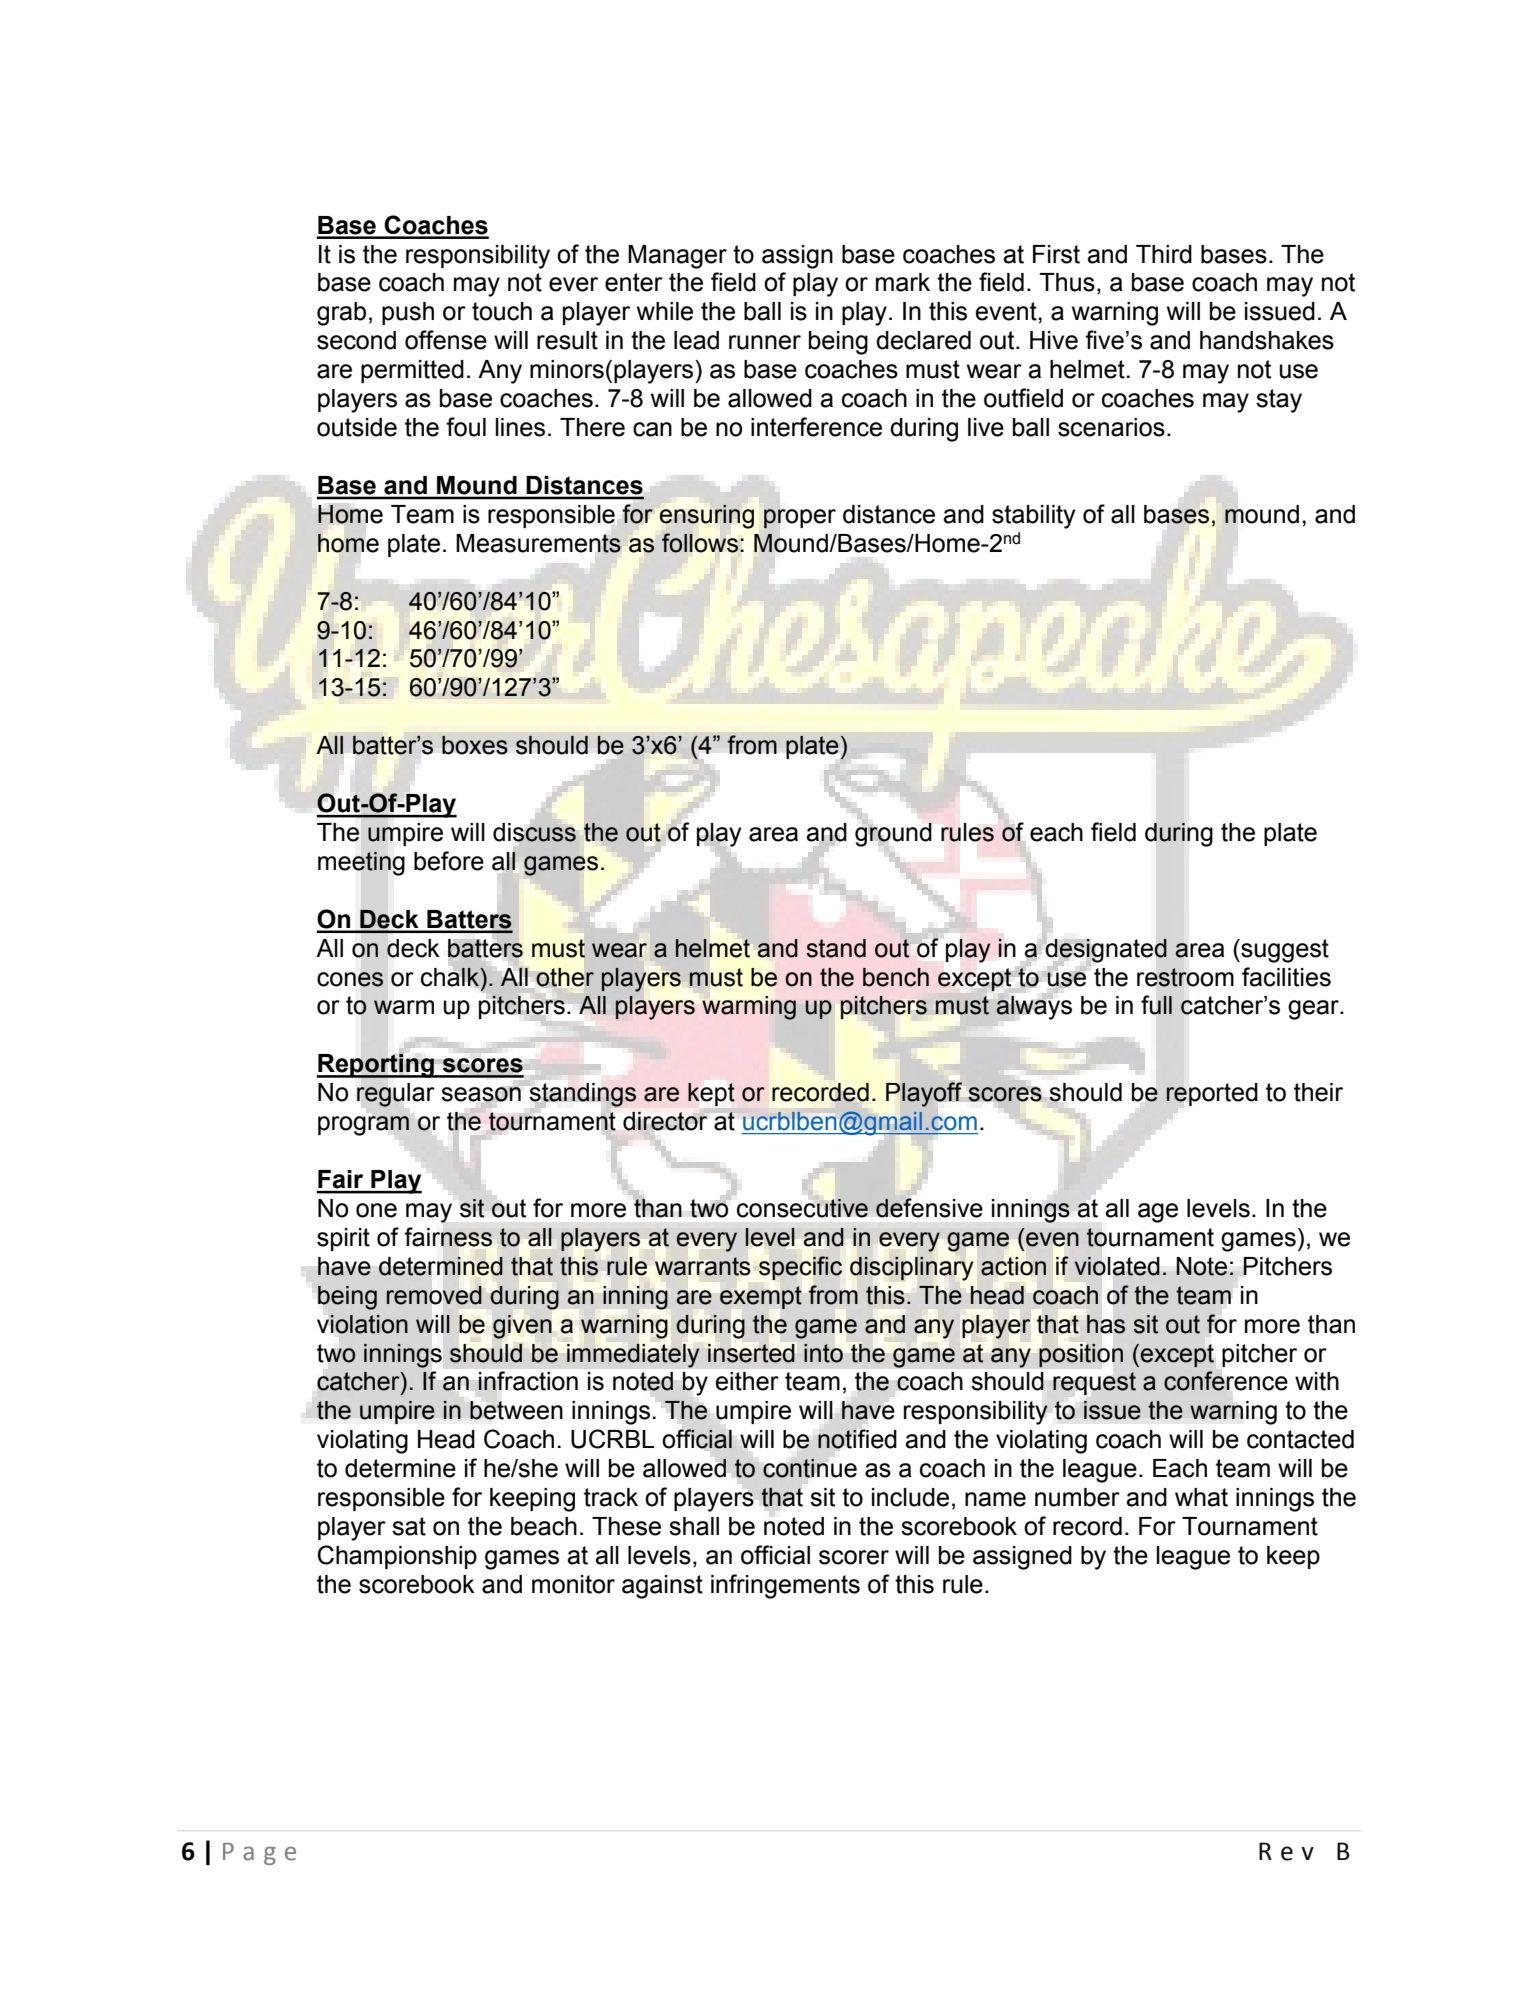 Image resolution: width=1539 pixels, height=1992 pixels. What do you see at coordinates (893, 833) in the screenshot?
I see `ground` at bounding box center [893, 833].
